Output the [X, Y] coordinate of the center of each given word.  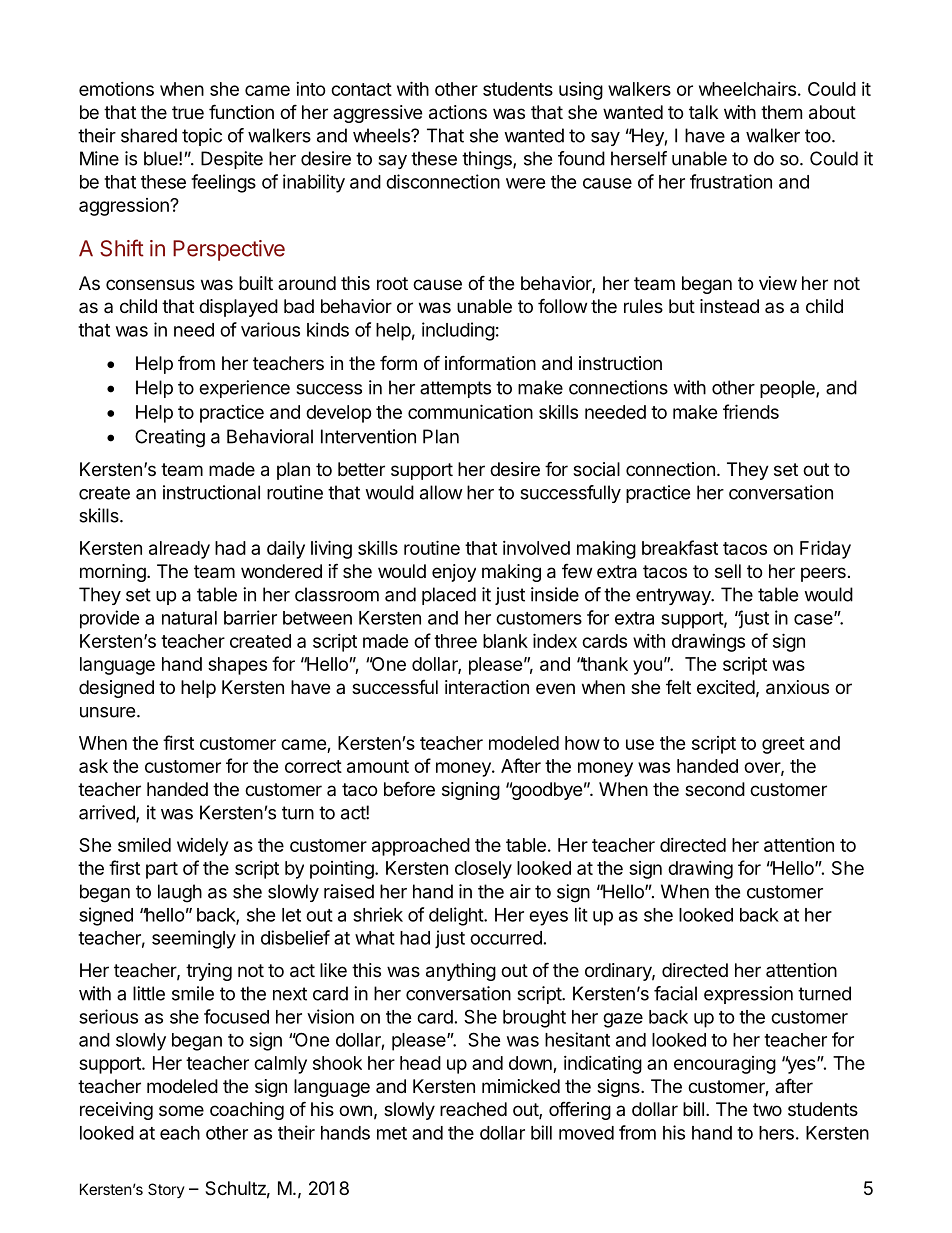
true [188, 112]
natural [189, 618]
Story [166, 1190]
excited [726, 687]
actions [458, 112]
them [781, 112]
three [455, 641]
